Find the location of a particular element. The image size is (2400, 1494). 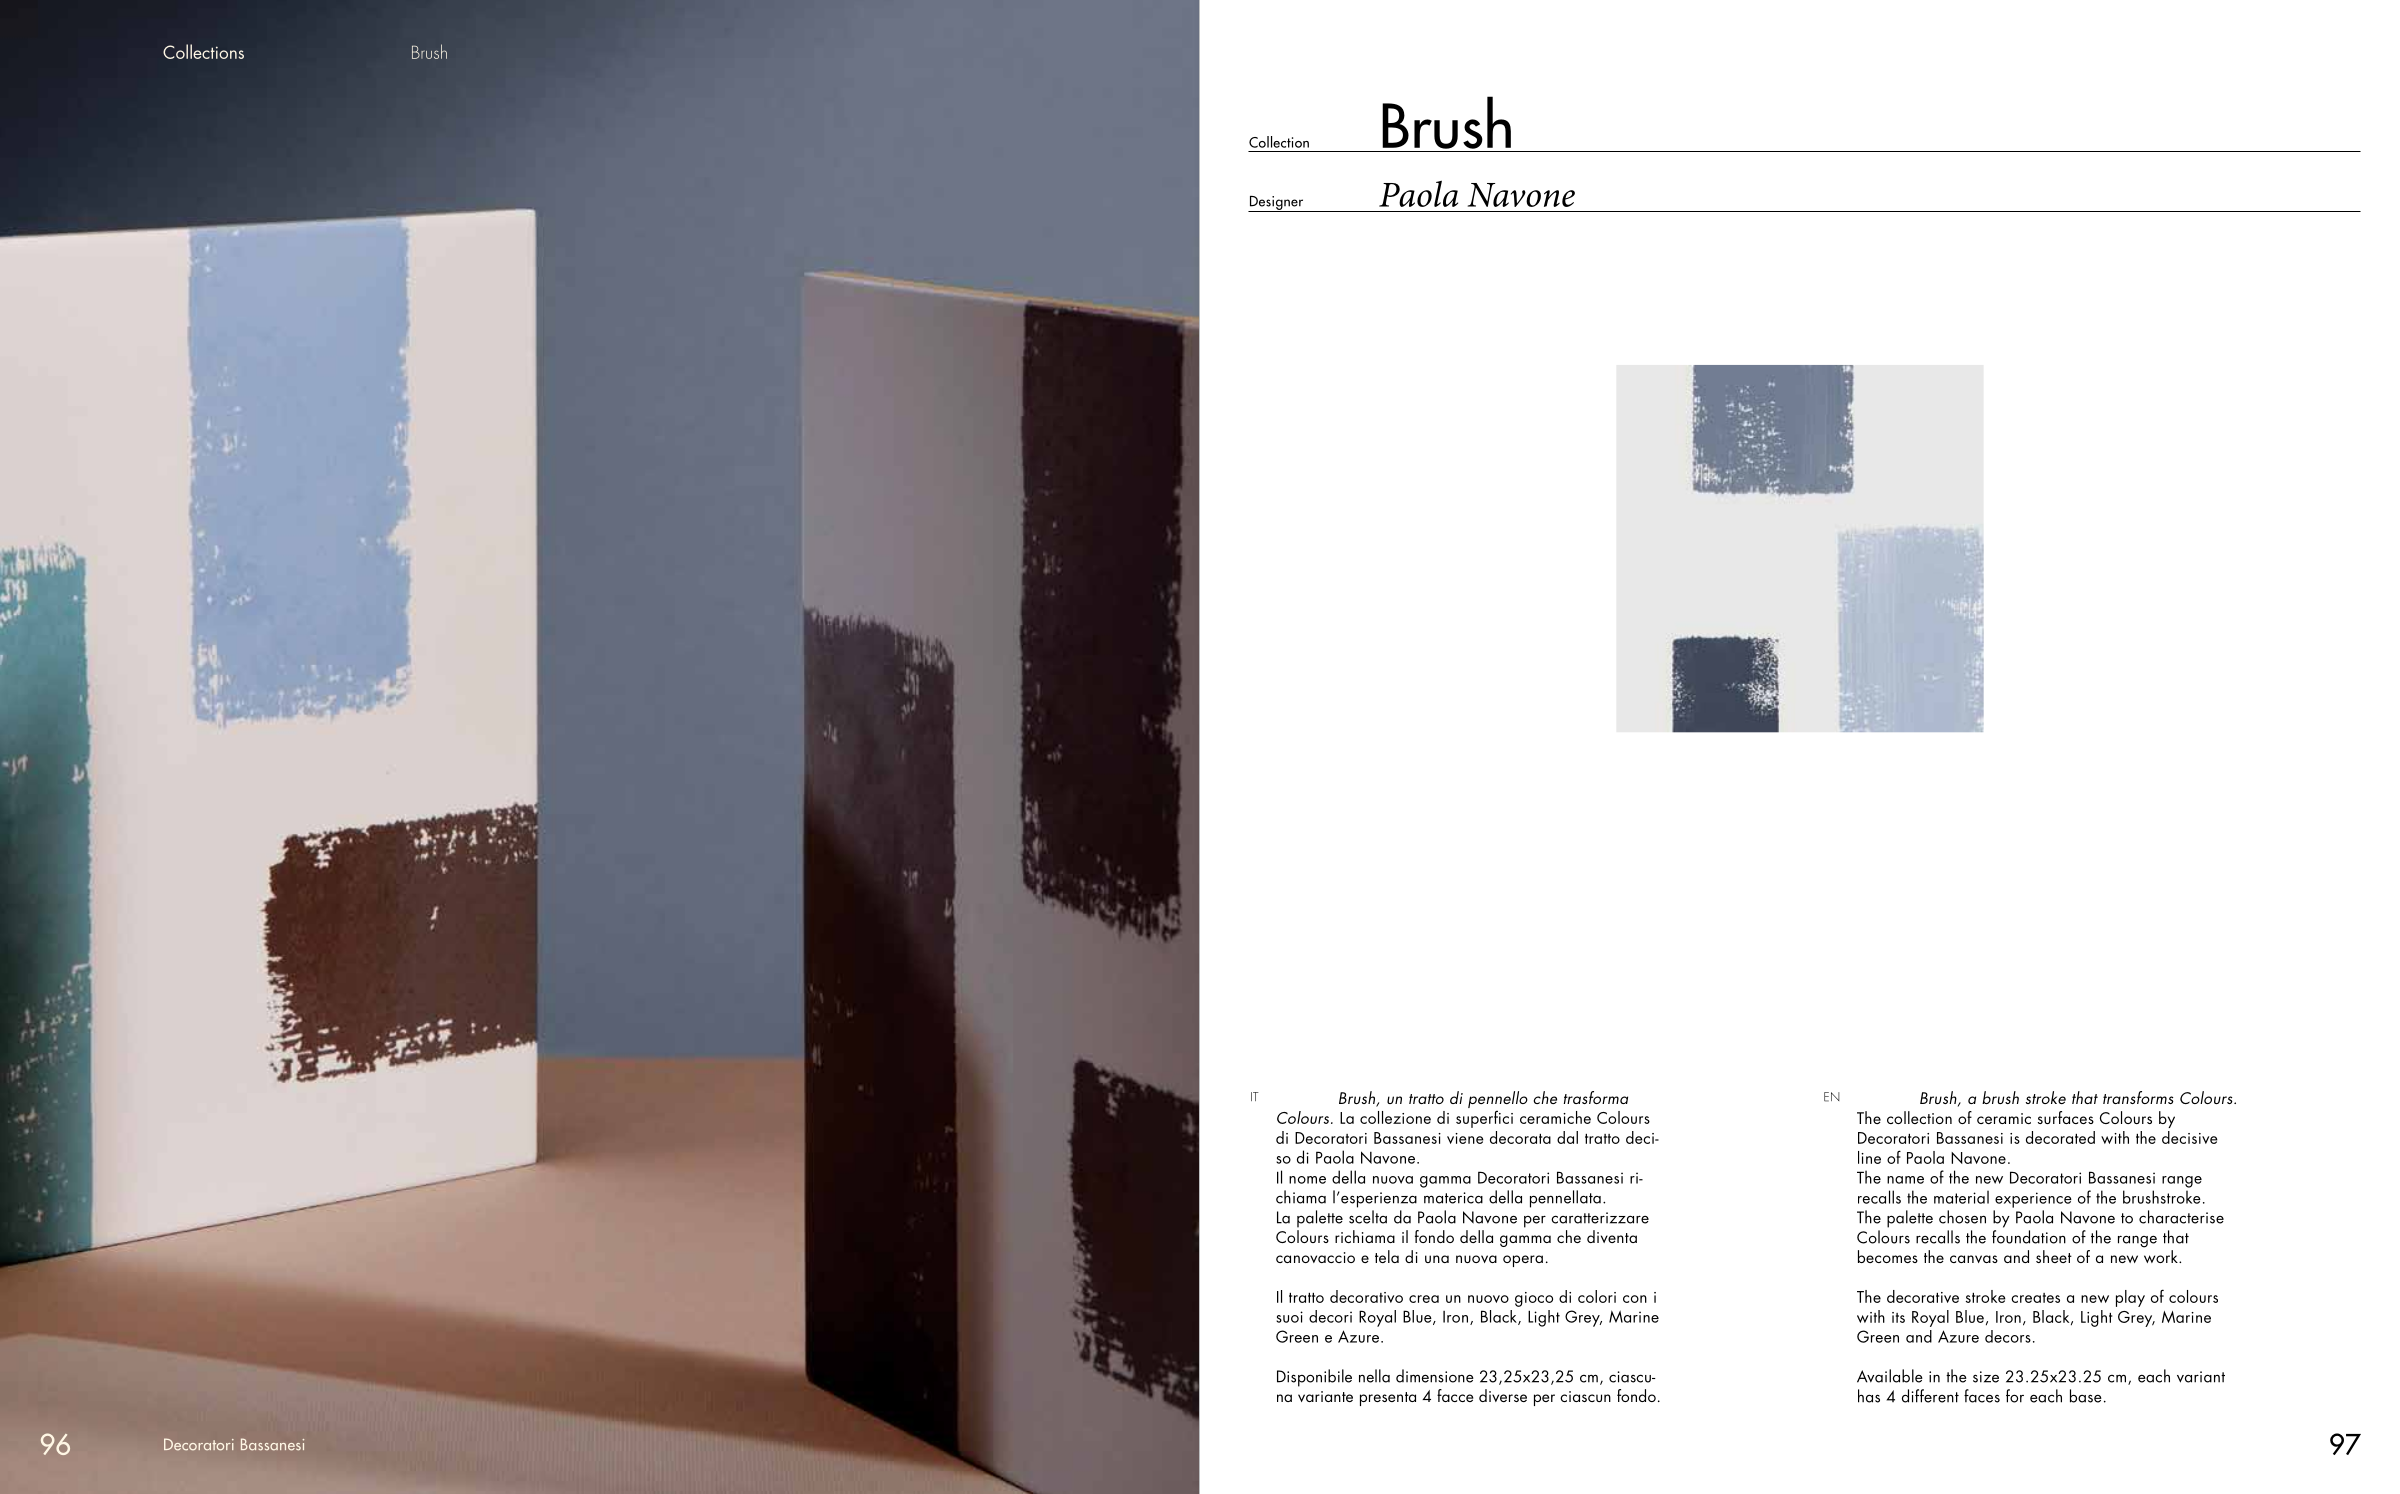

transforms is located at coordinates (2138, 1097).
